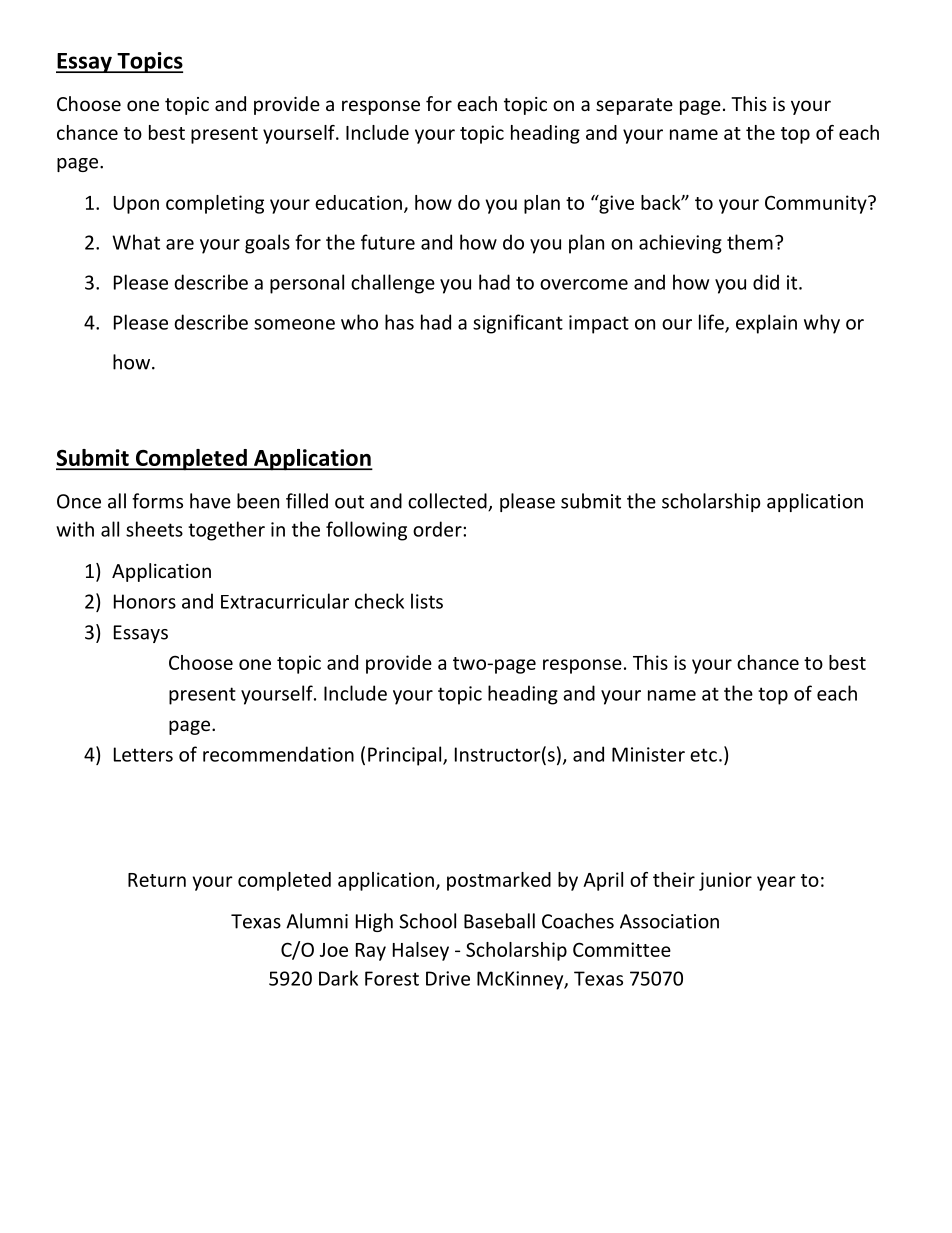  What do you see at coordinates (358, 202) in the screenshot?
I see `education` at bounding box center [358, 202].
